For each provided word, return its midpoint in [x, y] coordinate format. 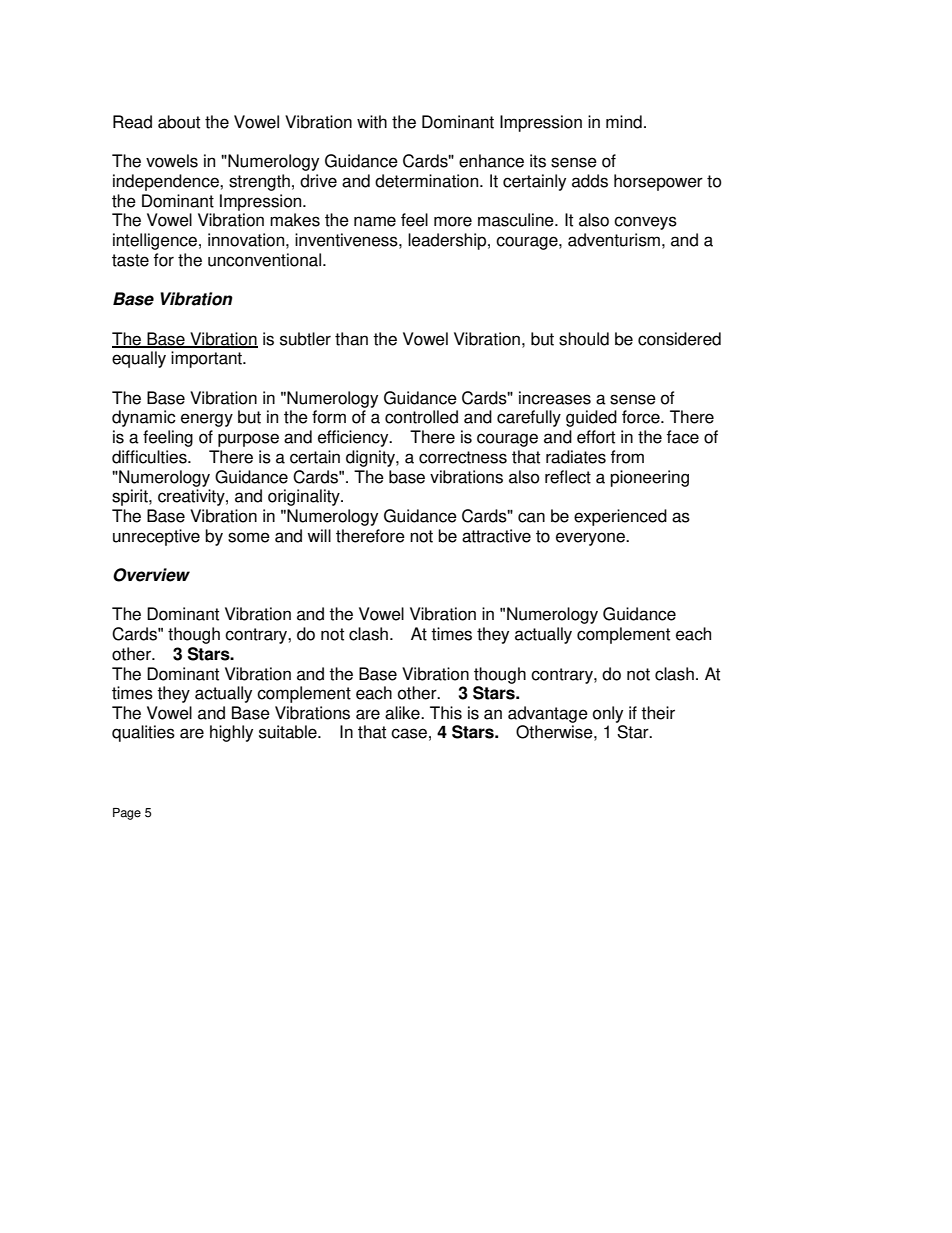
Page [127, 814]
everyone [591, 539]
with [372, 122]
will [319, 535]
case [409, 733]
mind [624, 122]
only [608, 714]
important [207, 359]
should [584, 339]
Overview [151, 575]
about [179, 122]
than [351, 339]
